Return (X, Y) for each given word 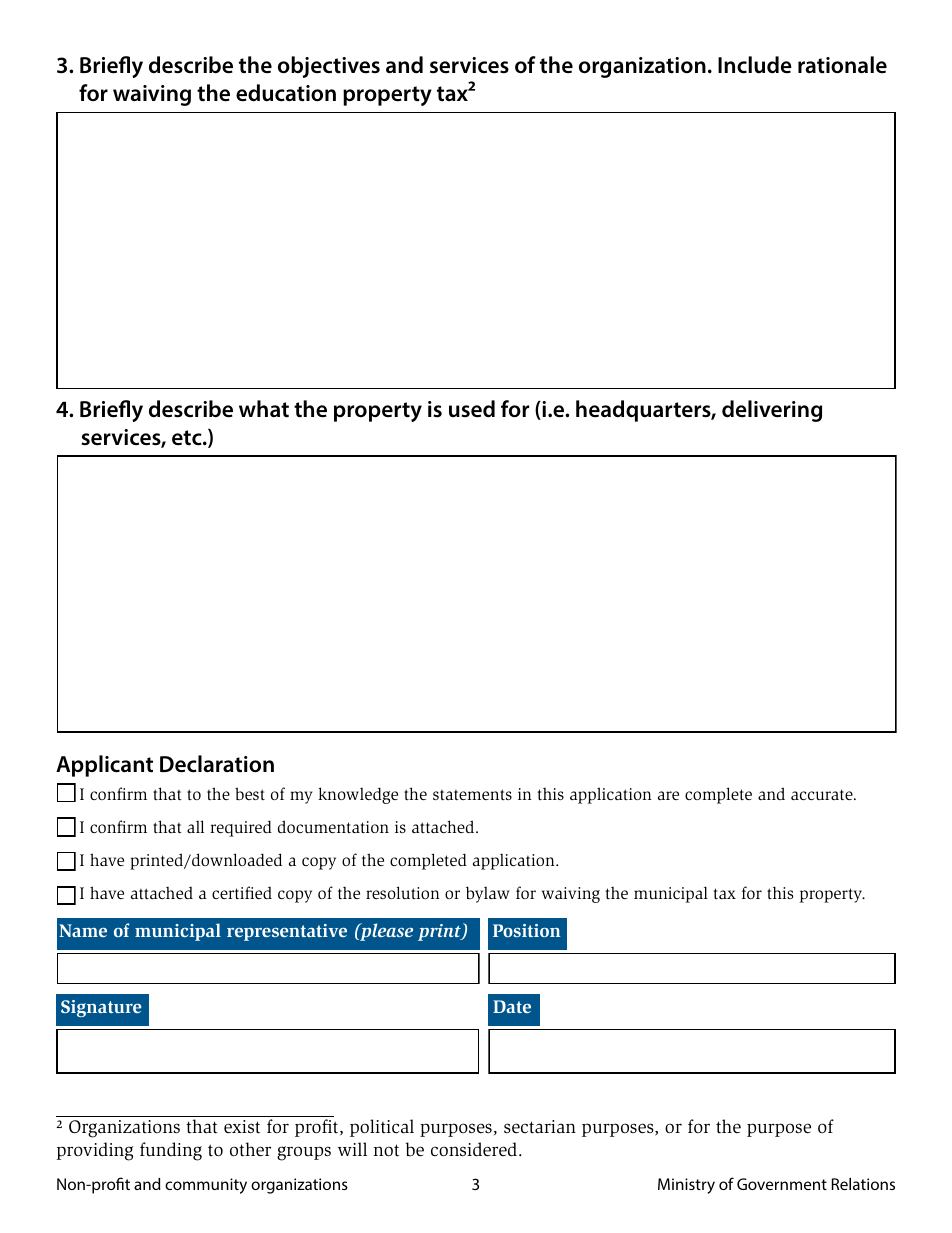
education (286, 93)
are (668, 795)
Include (755, 65)
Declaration (217, 764)
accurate (823, 794)
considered (475, 1149)
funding (171, 1151)
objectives (329, 67)
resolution (403, 892)
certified (242, 892)
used (472, 409)
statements (472, 794)
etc (188, 438)
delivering (772, 411)
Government (782, 1184)
